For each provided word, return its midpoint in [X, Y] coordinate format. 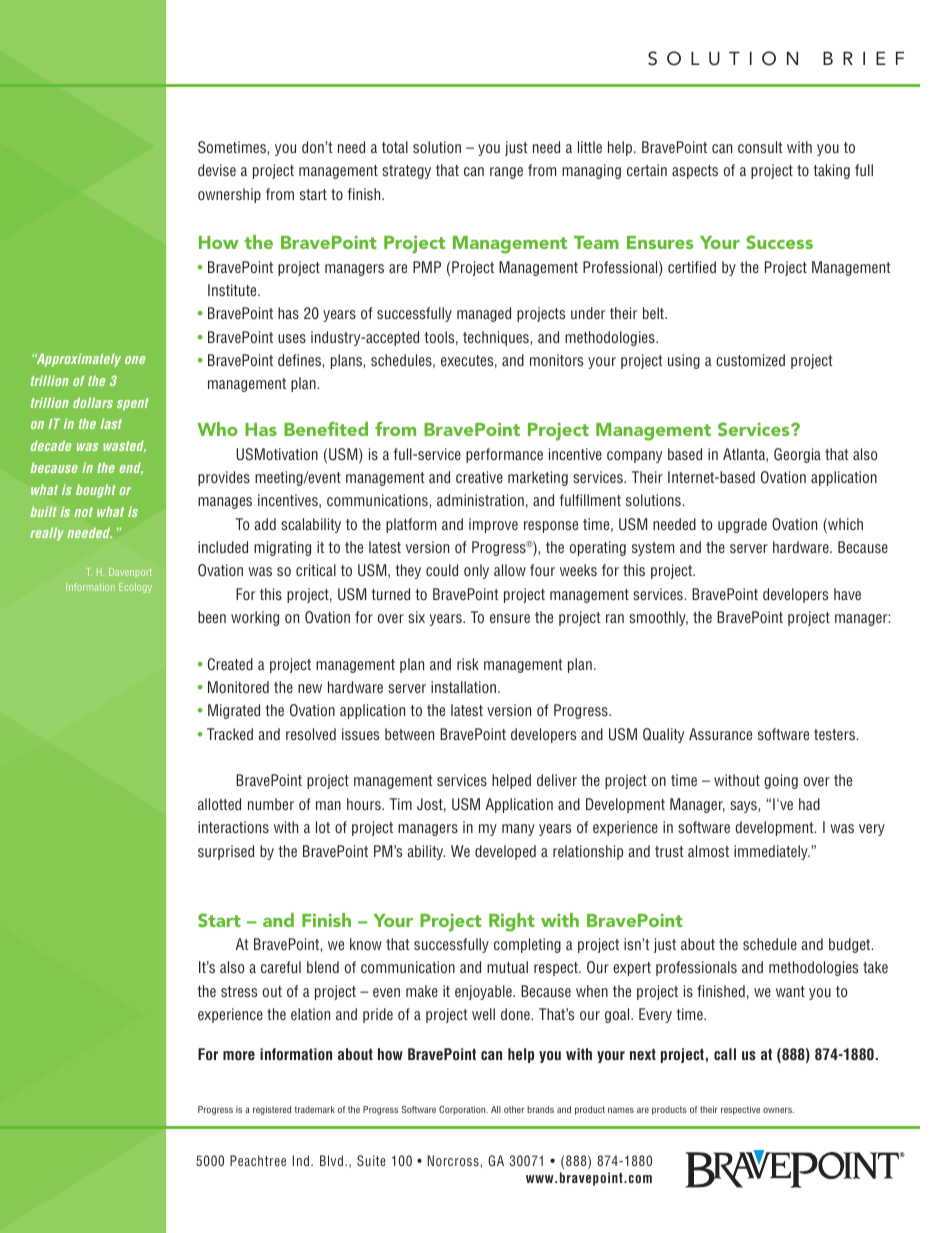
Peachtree [258, 1160]
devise [217, 170]
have [847, 594]
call [725, 1054]
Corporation [463, 1110]
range [506, 173]
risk [468, 664]
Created [230, 664]
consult [760, 147]
